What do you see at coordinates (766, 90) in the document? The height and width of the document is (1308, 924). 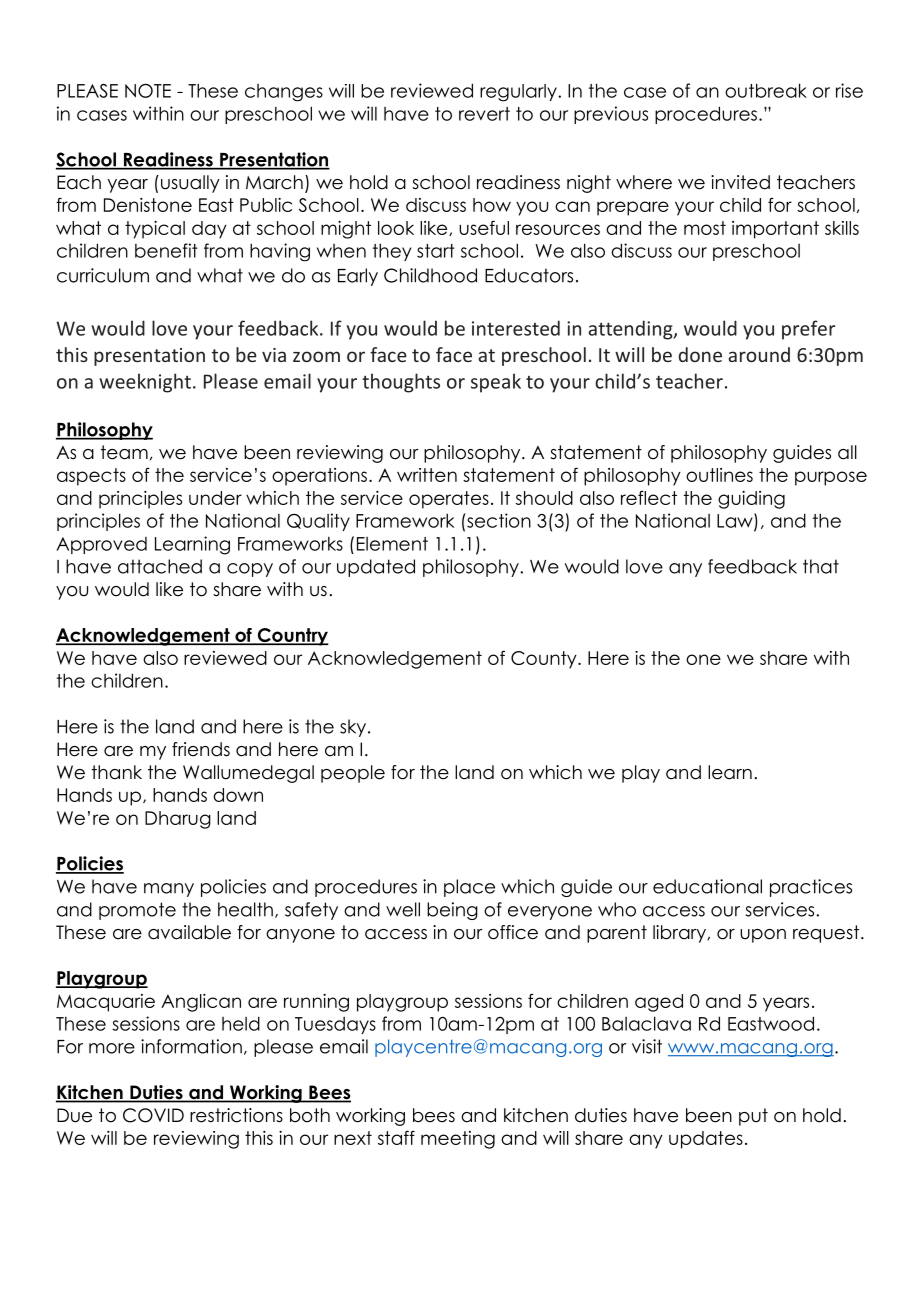 I see `outbreak` at bounding box center [766, 90].
